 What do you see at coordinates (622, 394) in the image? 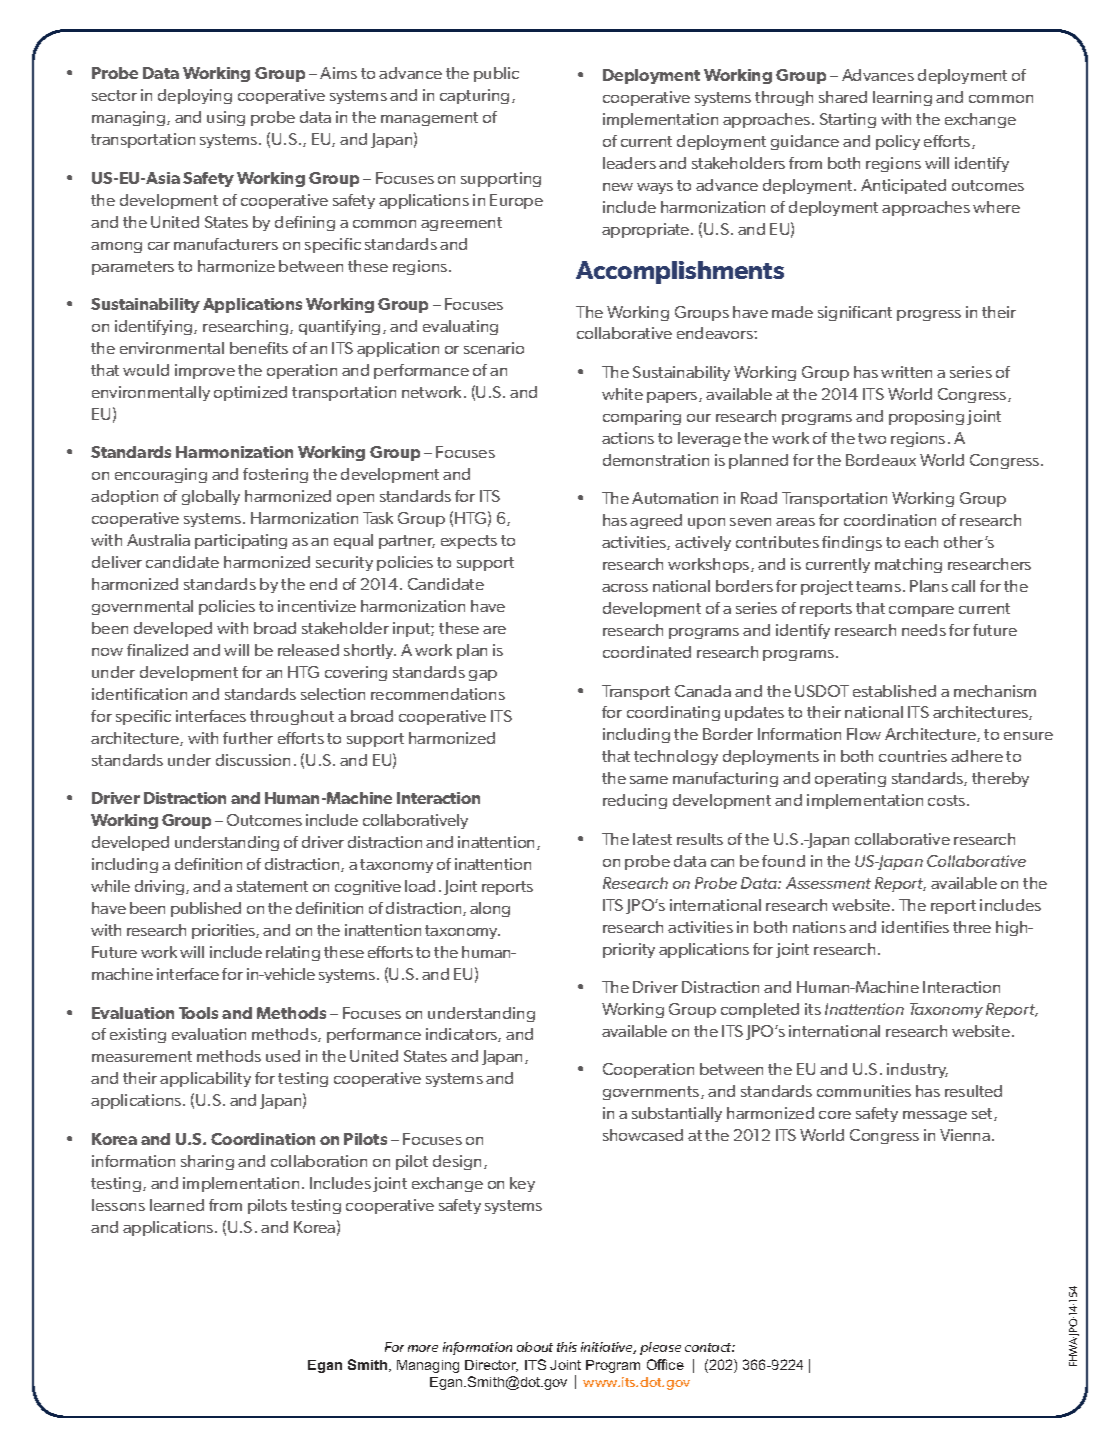
I see `white` at bounding box center [622, 394].
